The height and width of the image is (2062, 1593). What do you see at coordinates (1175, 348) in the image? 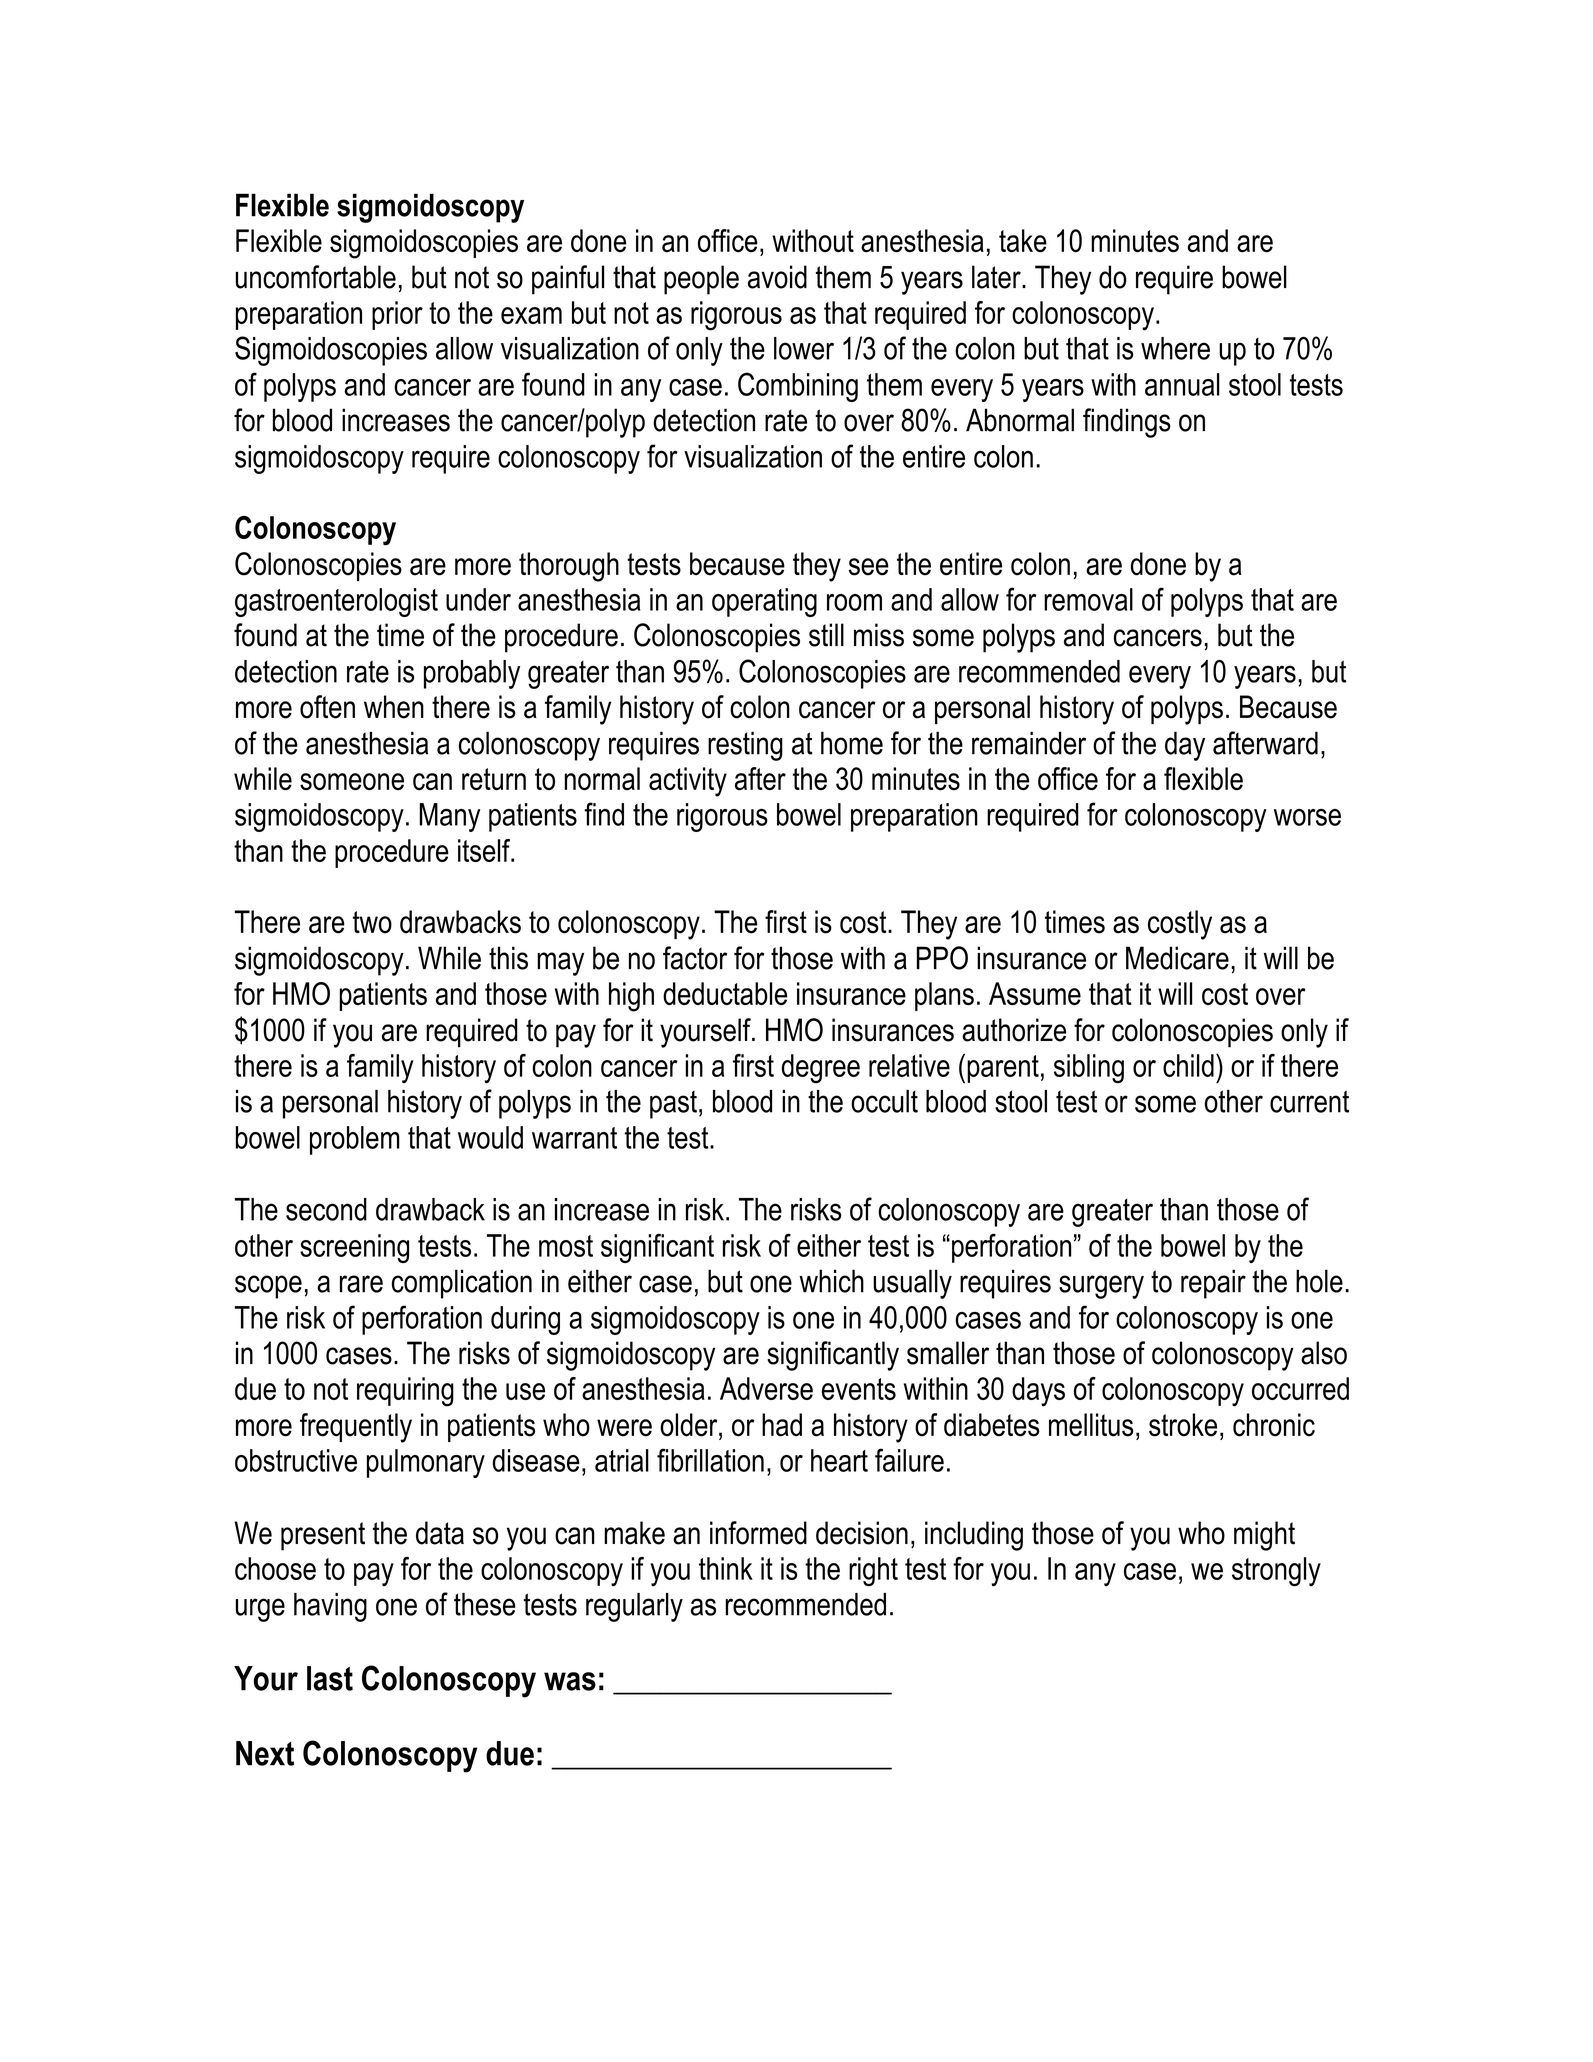
I see `where` at bounding box center [1175, 348].
